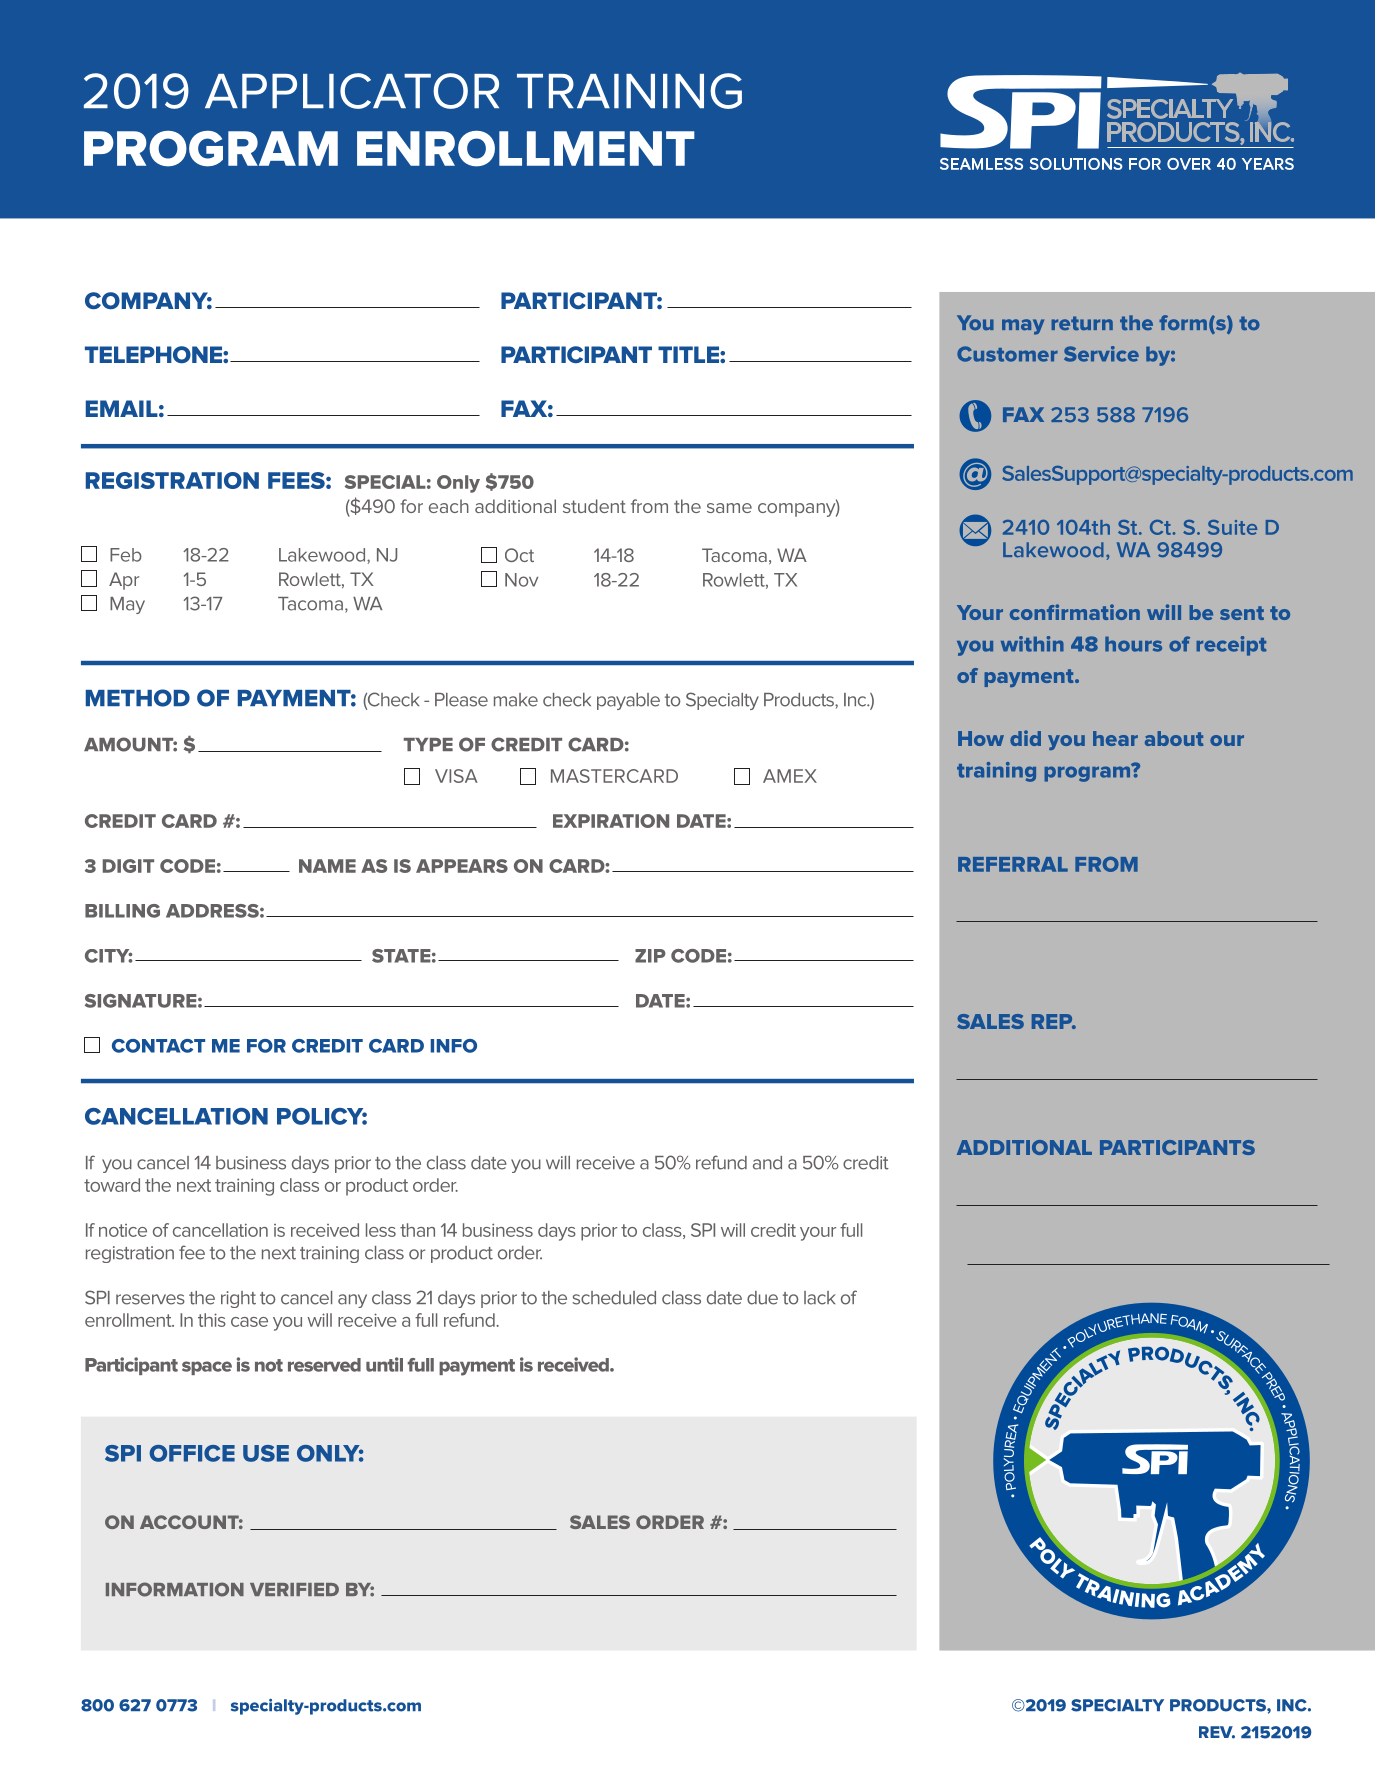 This document has height=1780, width=1375. I want to click on VERIFIED, so click(294, 1589).
